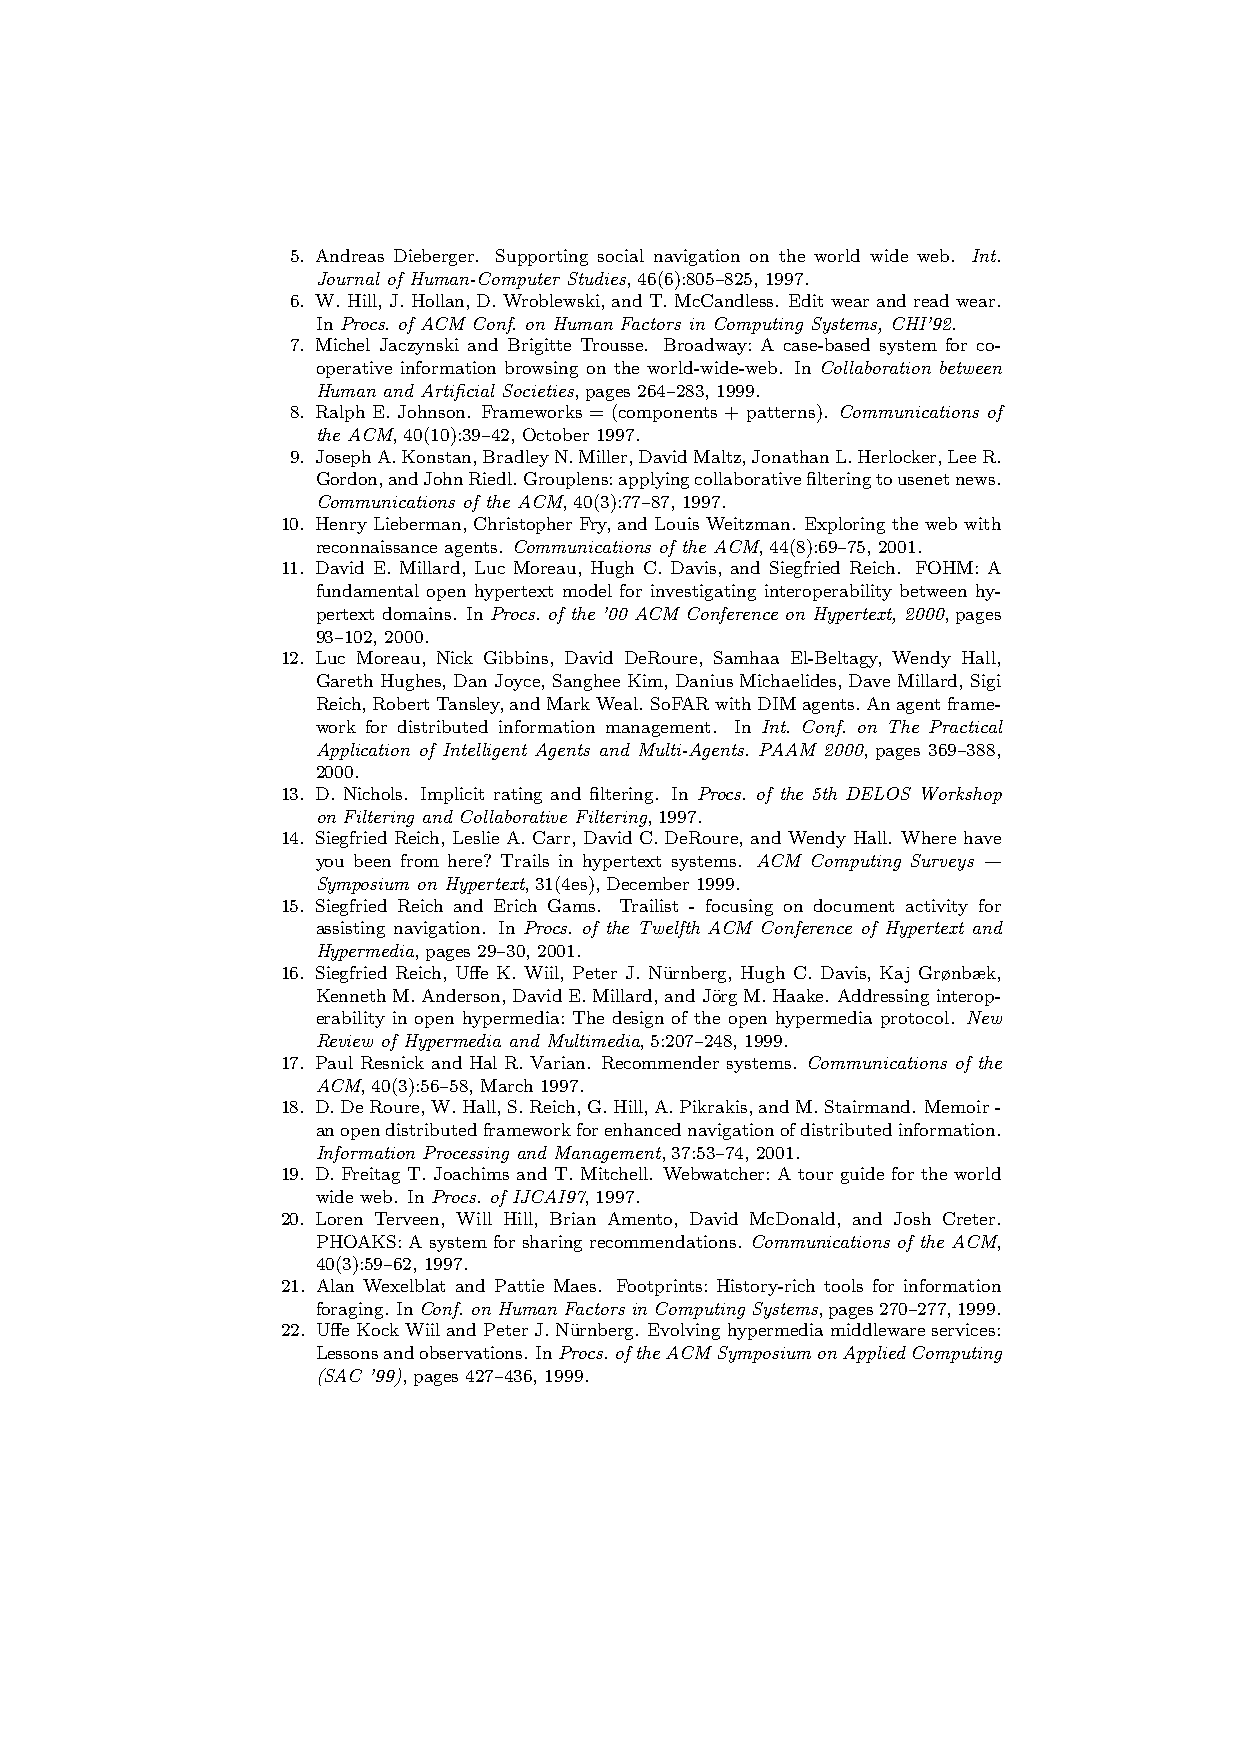 This image has width=1240, height=1755. I want to click on social, so click(621, 255).
